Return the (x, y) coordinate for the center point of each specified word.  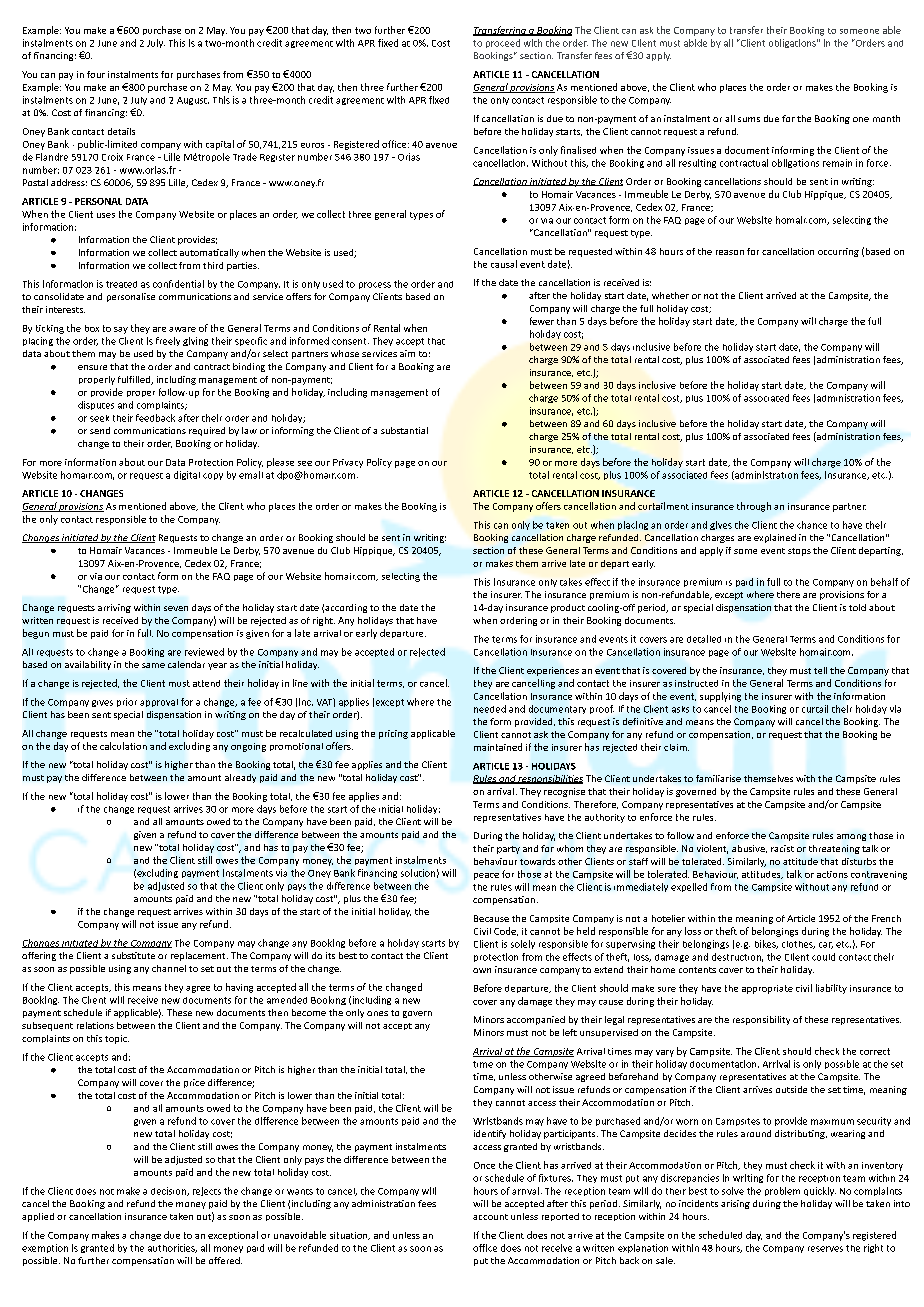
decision (169, 1191)
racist (782, 848)
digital (187, 475)
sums (749, 119)
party (508, 850)
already (240, 778)
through (754, 507)
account (490, 1217)
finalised (578, 150)
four (96, 74)
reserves (825, 1249)
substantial (404, 430)
